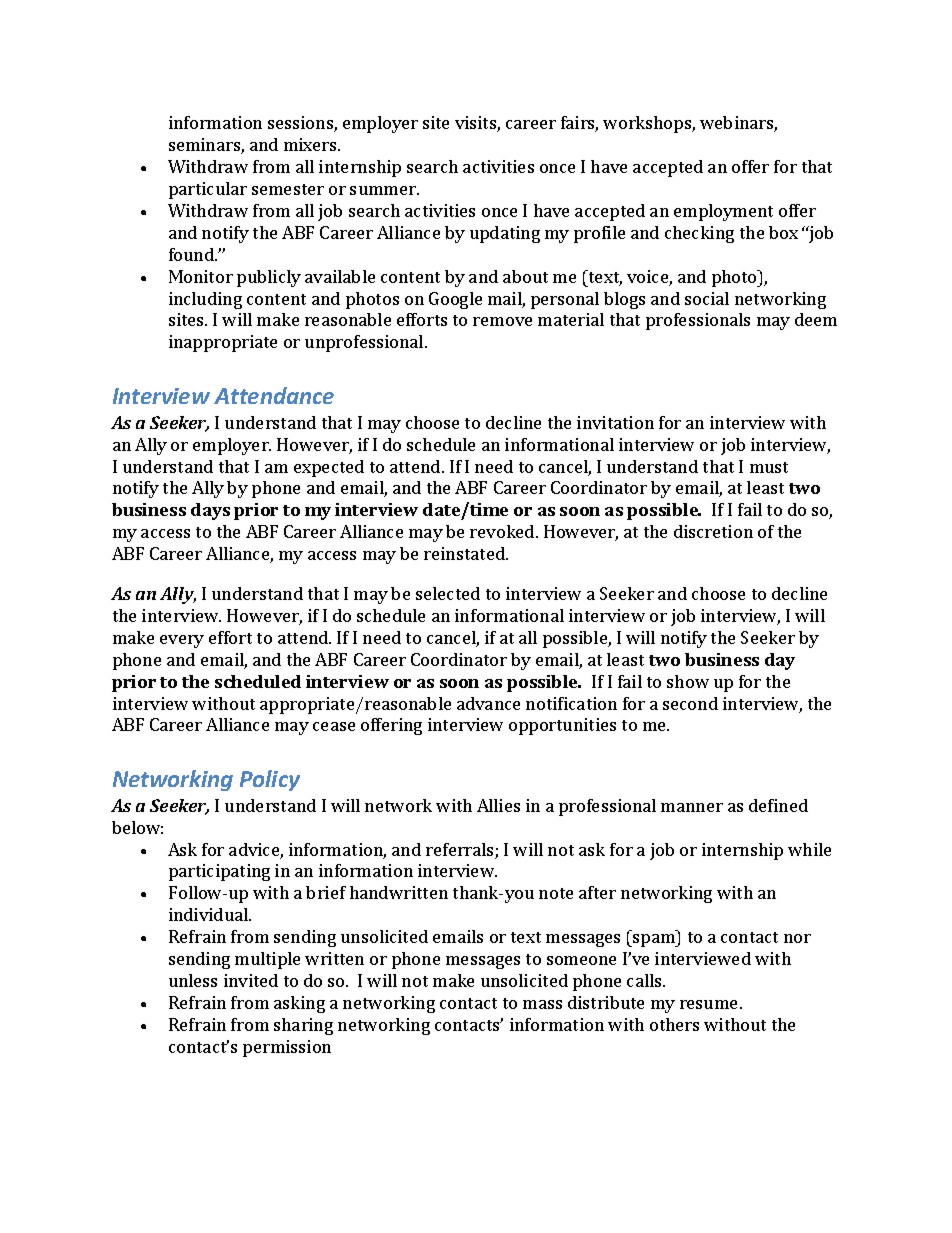 The image size is (952, 1233). Describe the element at coordinates (542, 1004) in the screenshot. I see `mass` at that location.
